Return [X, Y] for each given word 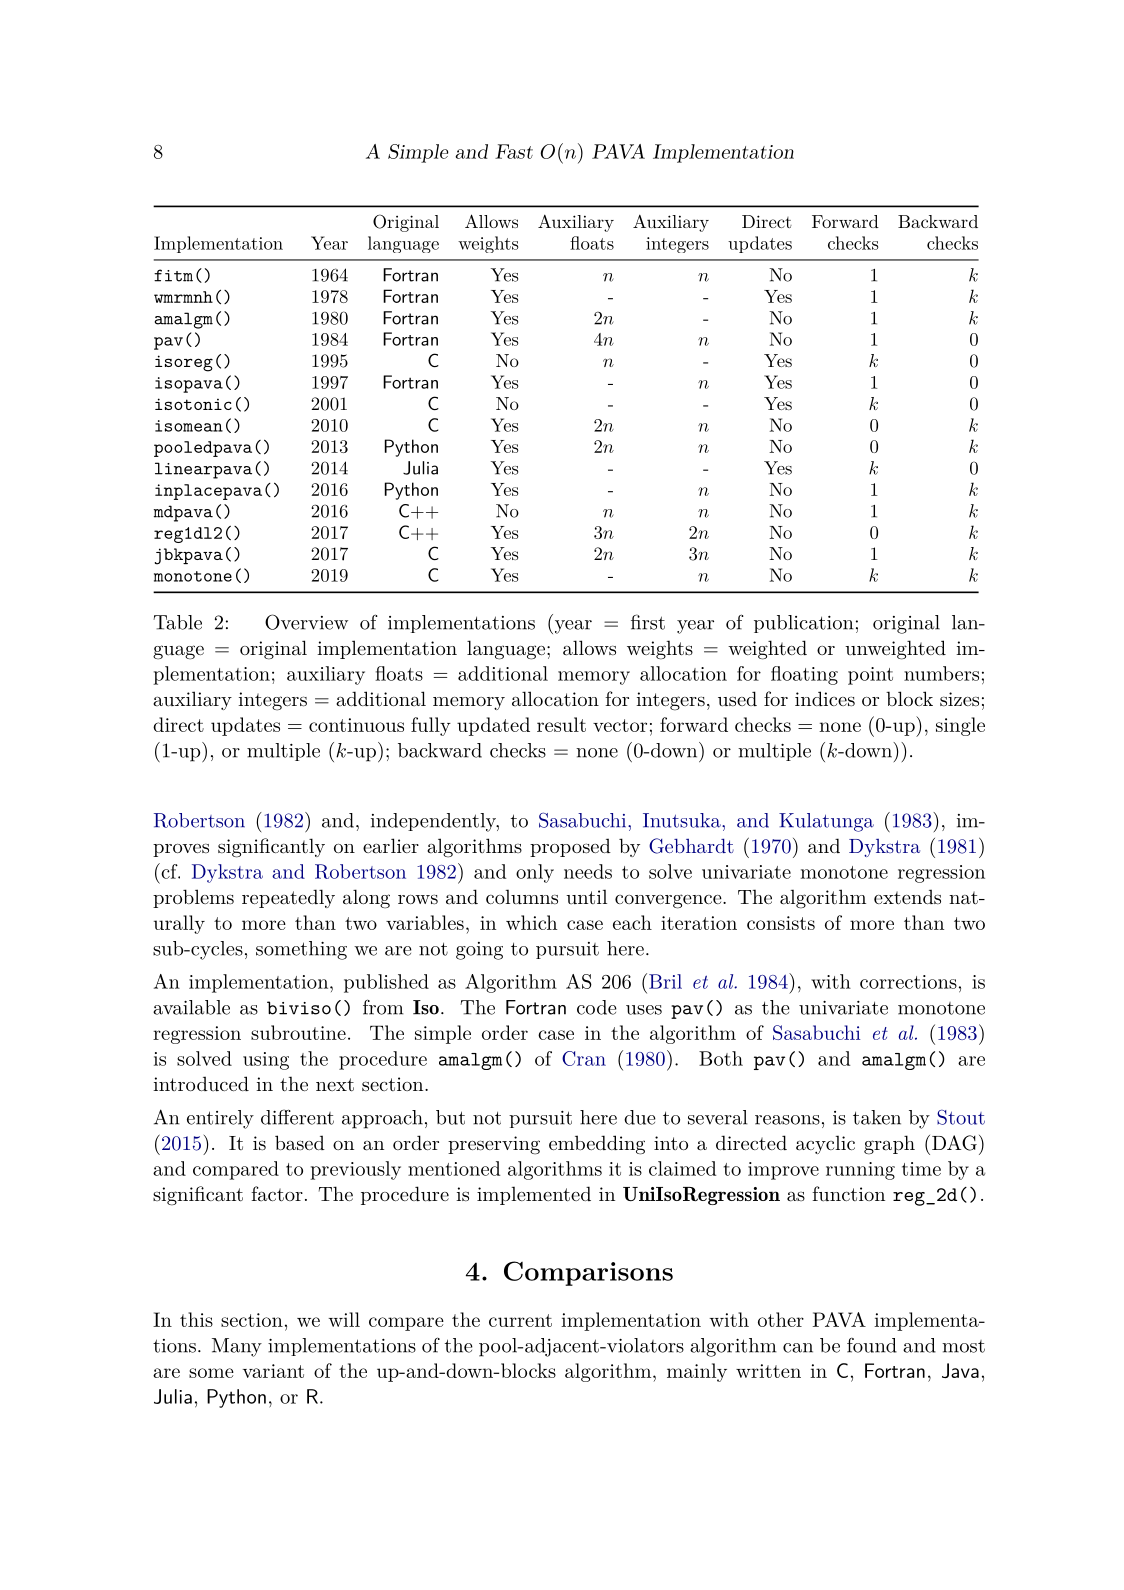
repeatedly [288, 898]
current [520, 1320]
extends [907, 897]
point [870, 676]
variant [273, 1371]
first [648, 622]
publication [804, 624]
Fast [514, 151]
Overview [306, 622]
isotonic [193, 404]
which [531, 922]
